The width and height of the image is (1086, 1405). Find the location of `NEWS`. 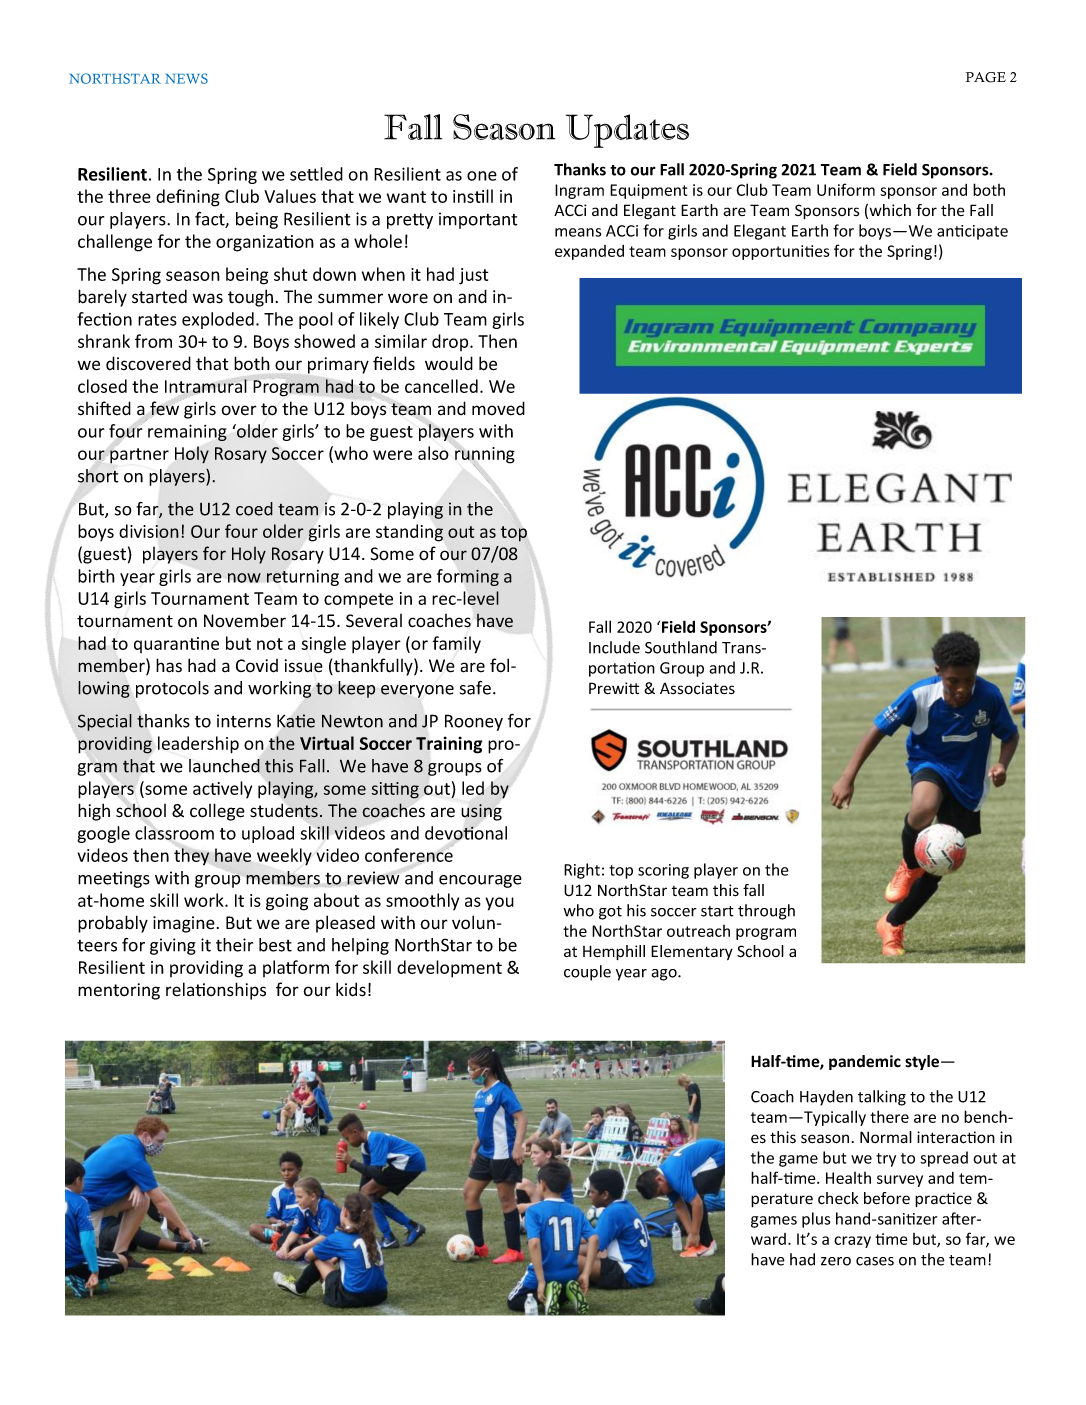

NEWS is located at coordinates (186, 78).
